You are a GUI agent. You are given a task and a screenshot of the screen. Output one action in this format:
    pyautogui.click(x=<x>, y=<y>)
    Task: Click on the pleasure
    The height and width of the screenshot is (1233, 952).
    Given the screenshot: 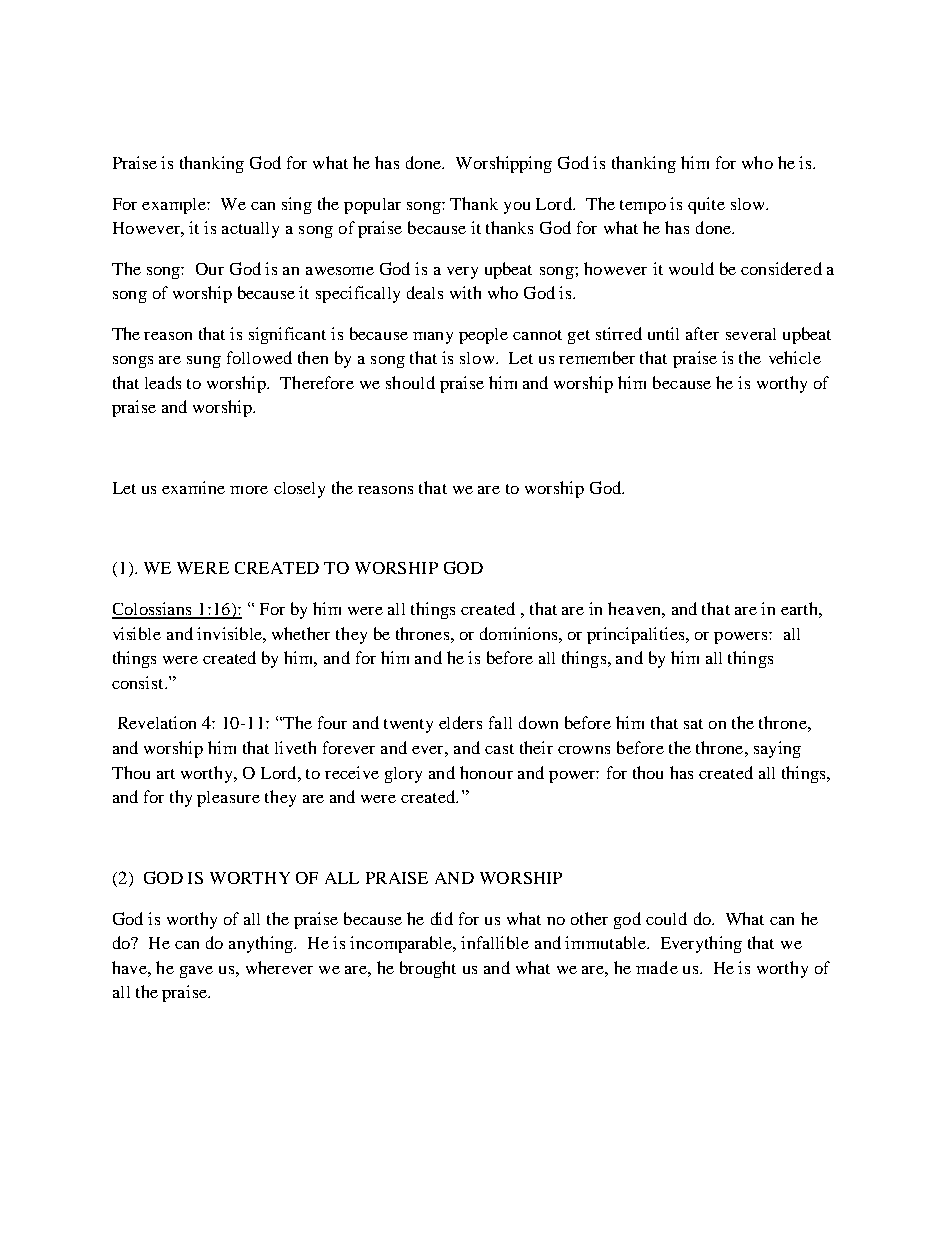 What is the action you would take?
    pyautogui.click(x=228, y=799)
